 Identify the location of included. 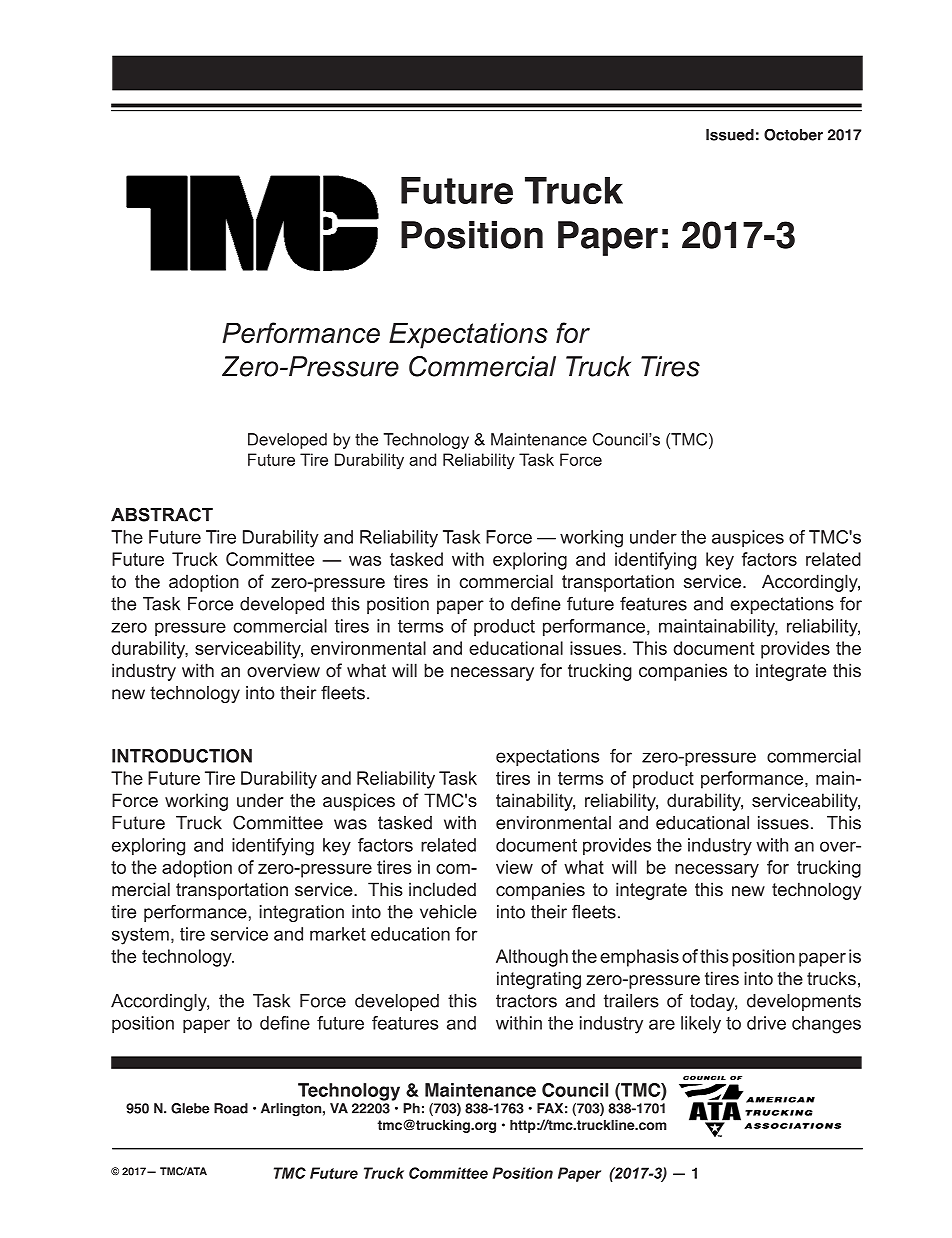
(442, 889).
